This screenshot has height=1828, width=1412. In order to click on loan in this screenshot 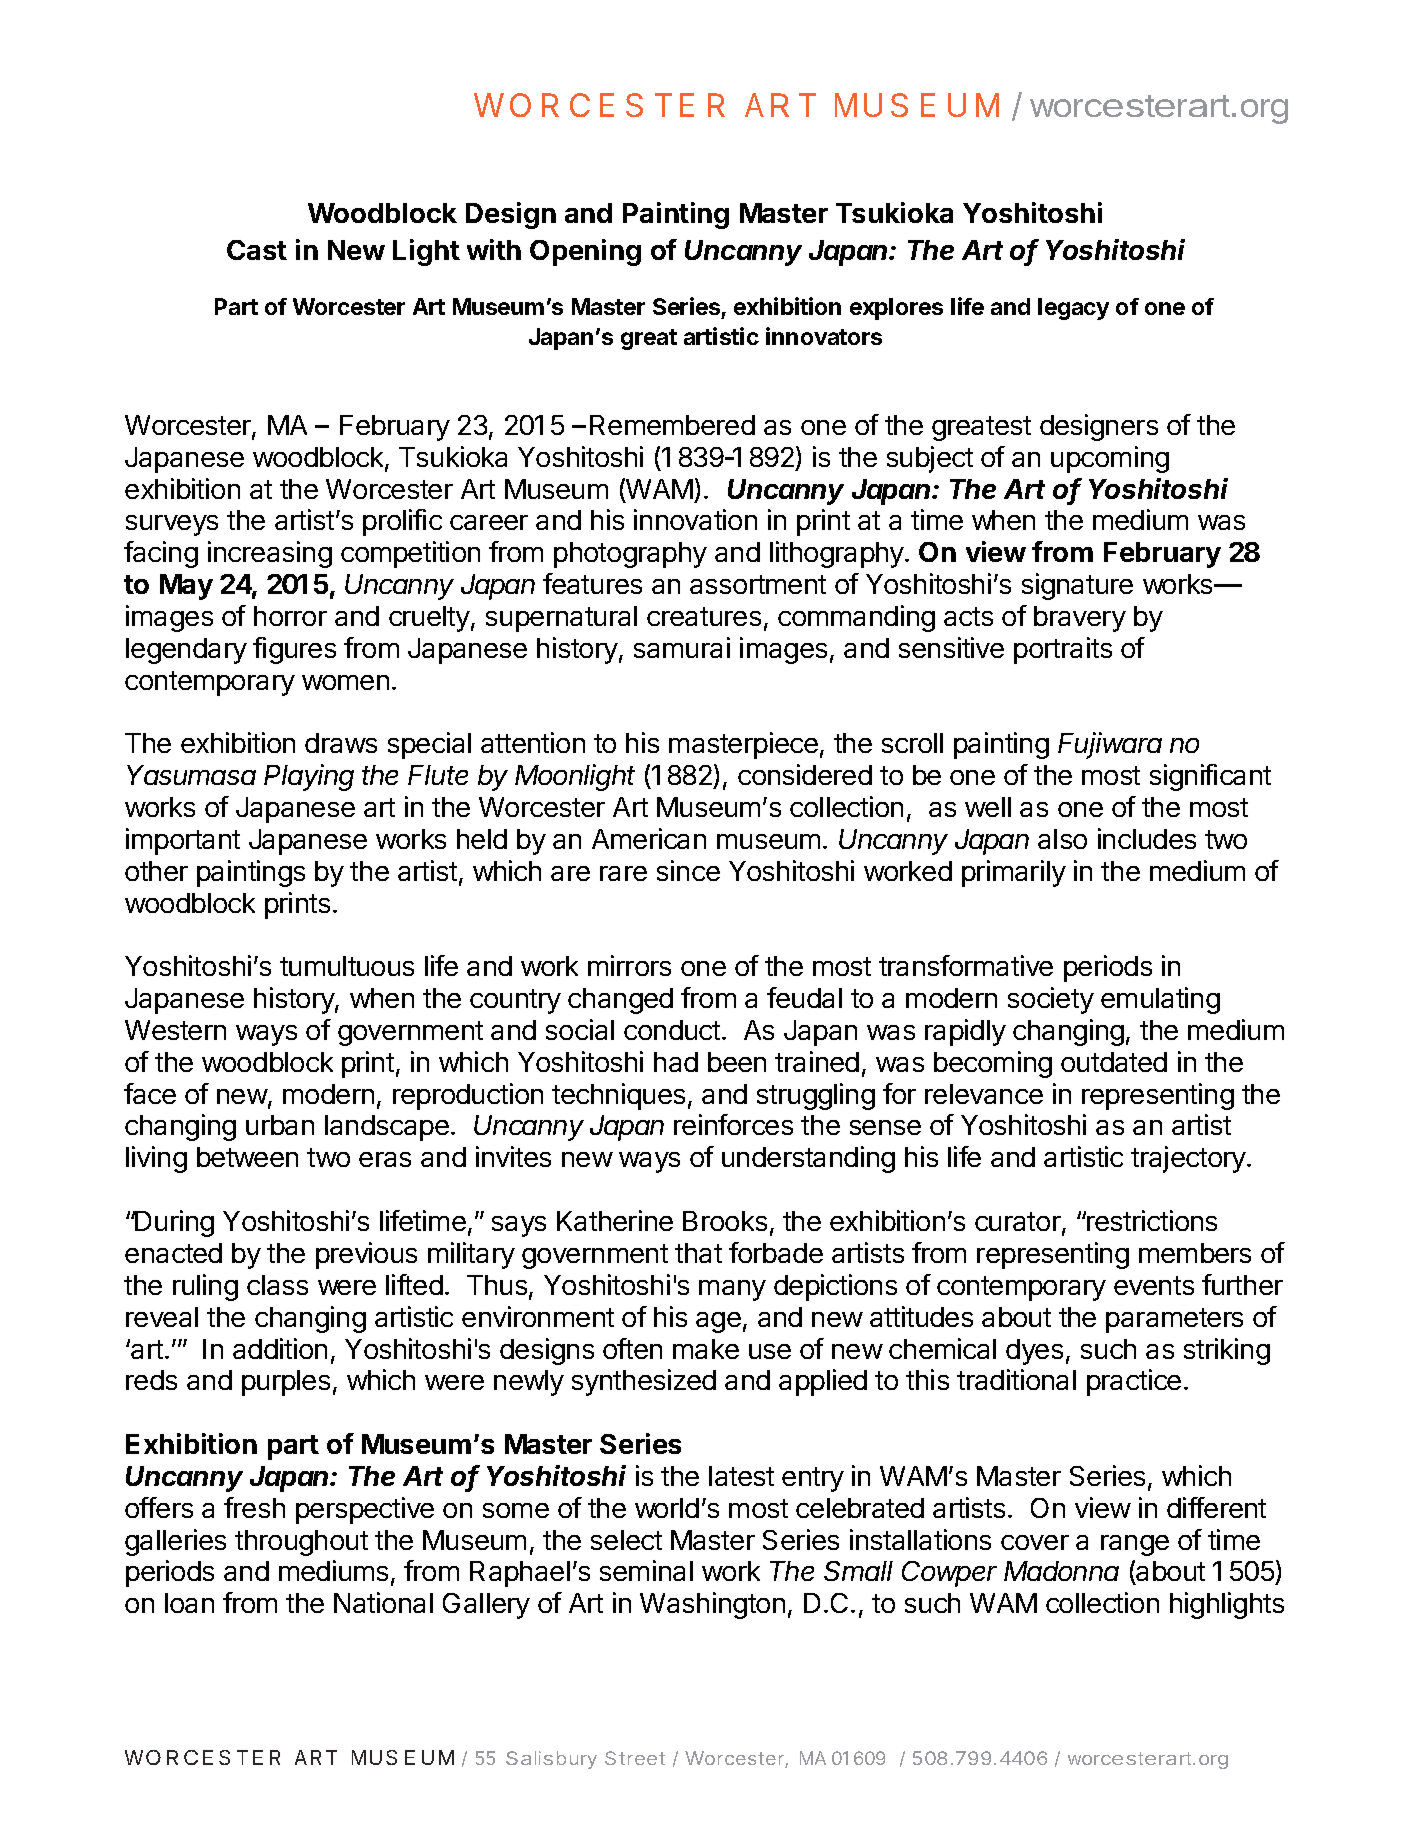, I will do `click(189, 1603)`.
